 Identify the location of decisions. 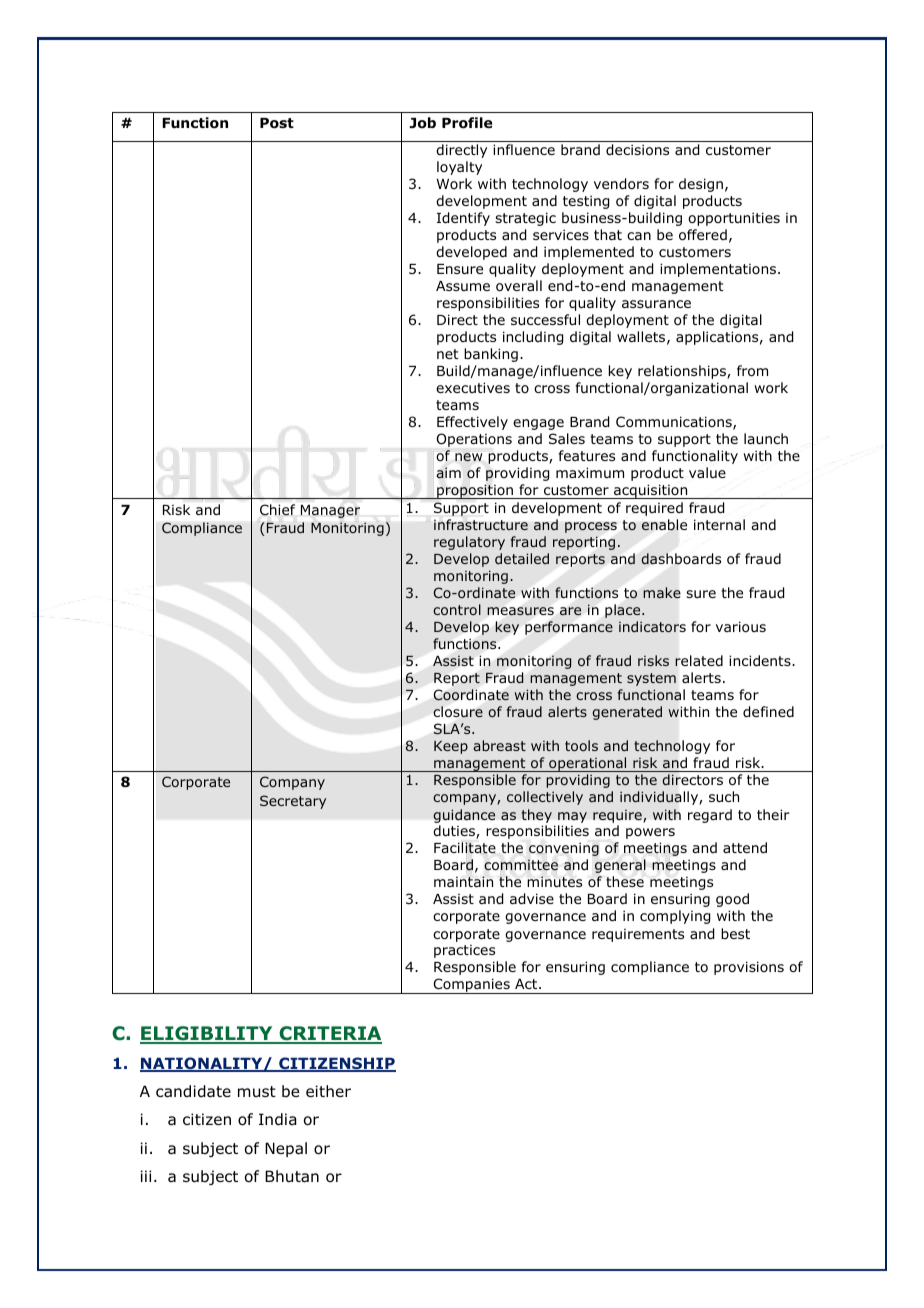
(637, 150).
